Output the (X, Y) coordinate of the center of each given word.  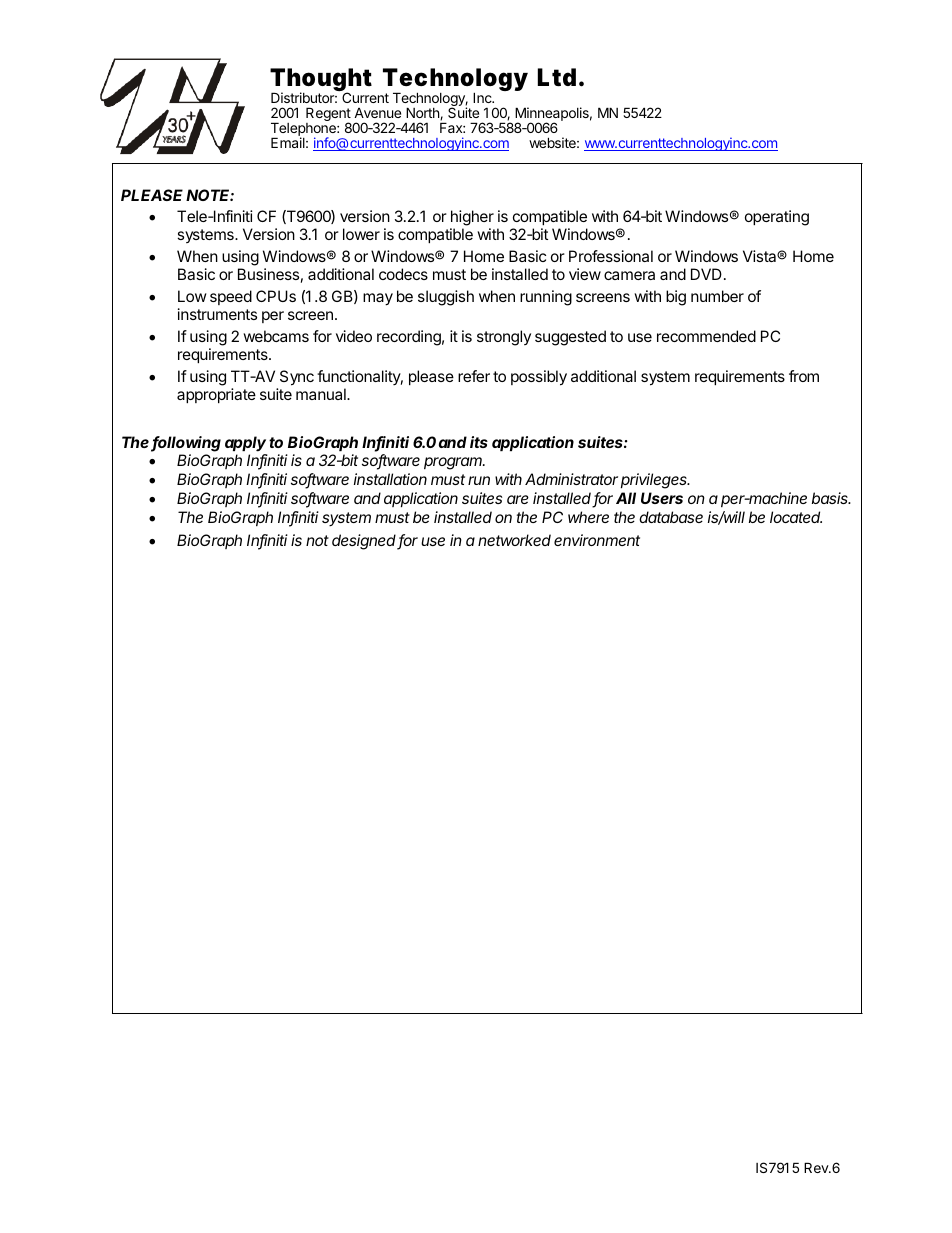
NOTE (210, 195)
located (796, 517)
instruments (217, 314)
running (546, 298)
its (479, 442)
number (717, 296)
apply (245, 444)
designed (365, 542)
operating (777, 218)
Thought (321, 81)
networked (514, 540)
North (423, 113)
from (804, 376)
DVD (706, 274)
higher (472, 219)
